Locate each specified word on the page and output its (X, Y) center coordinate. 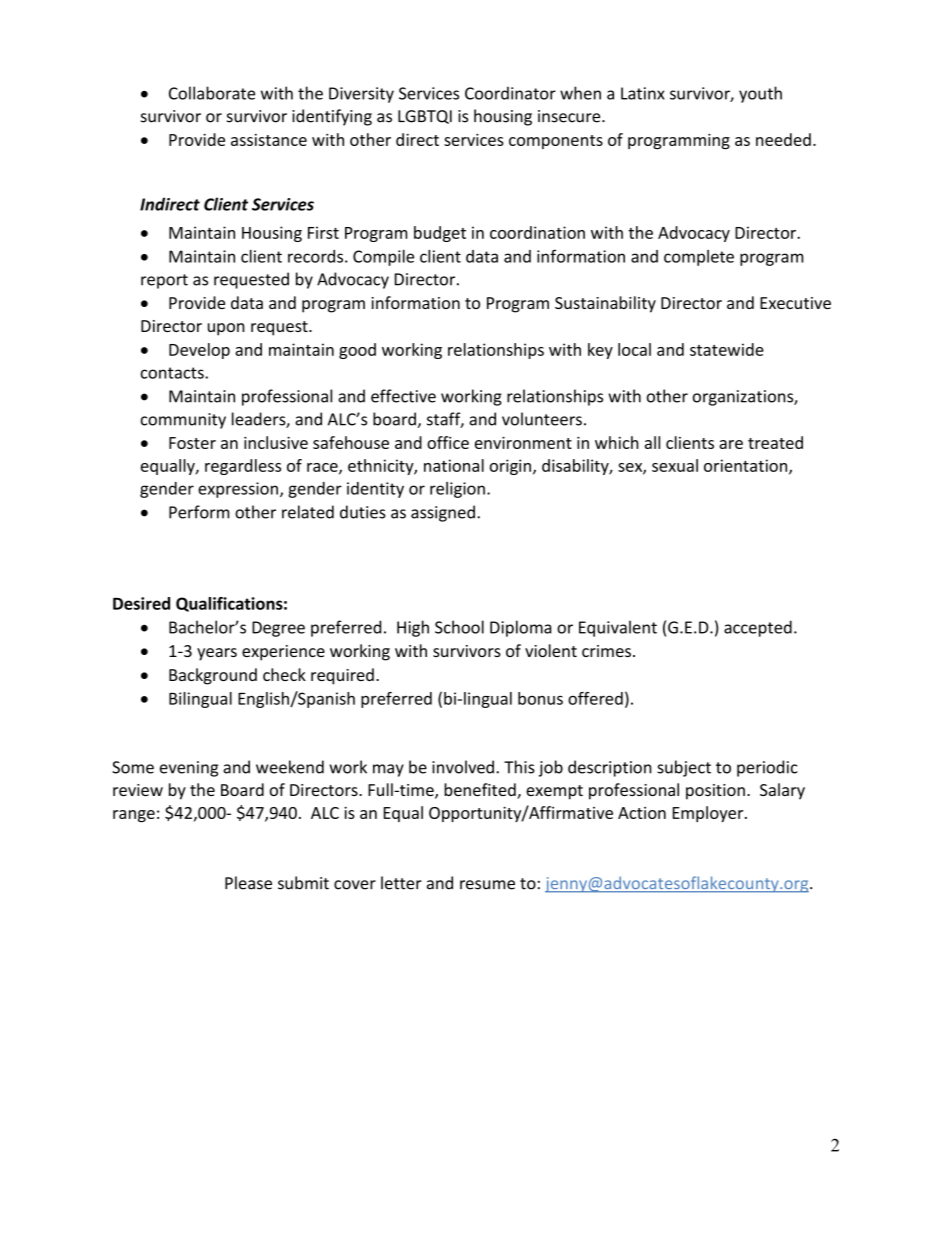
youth (760, 94)
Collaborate (212, 93)
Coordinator (510, 93)
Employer (709, 814)
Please (248, 883)
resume (487, 885)
